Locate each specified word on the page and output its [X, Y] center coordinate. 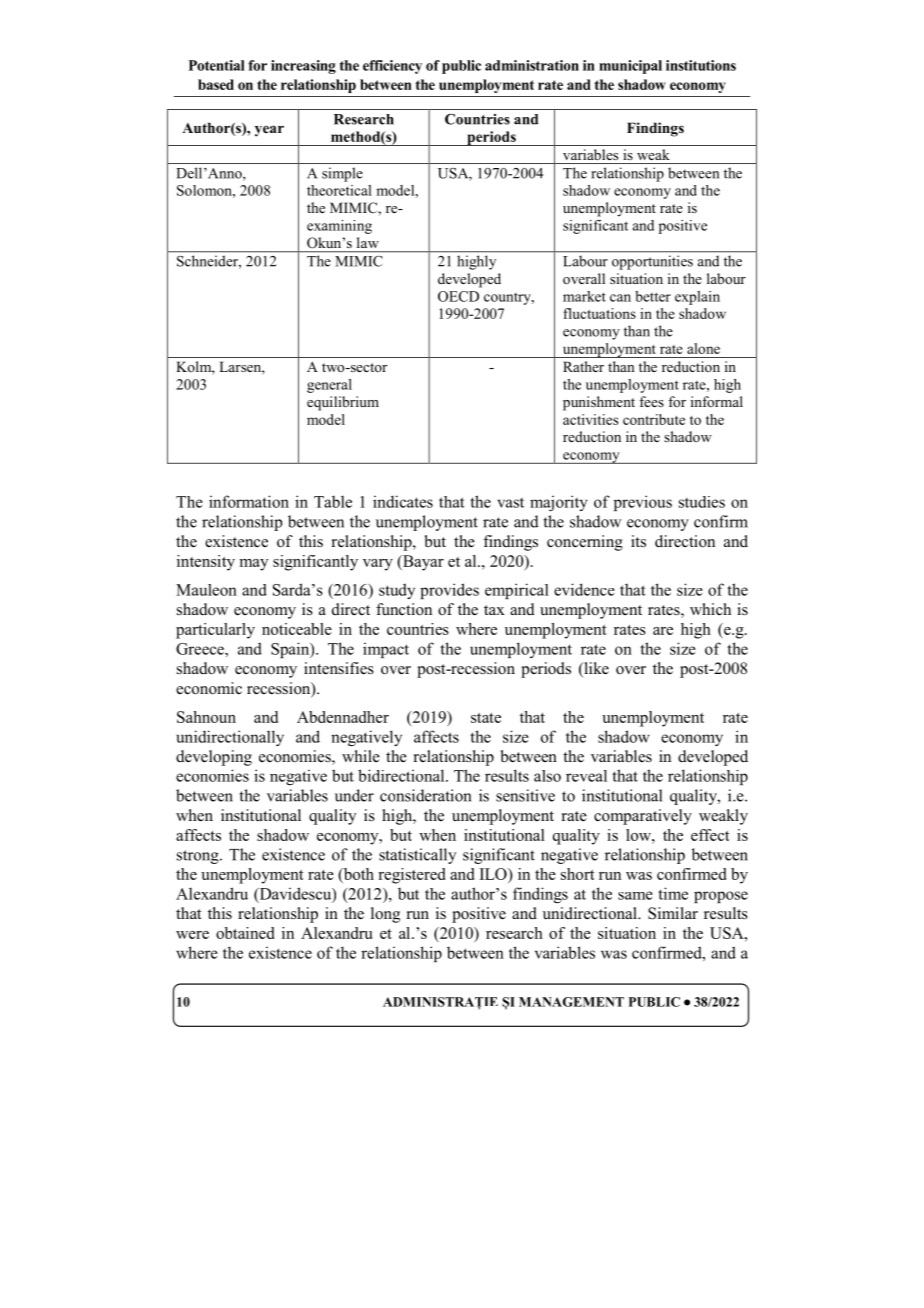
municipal [630, 67]
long [385, 915]
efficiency [392, 67]
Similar [673, 913]
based [216, 84]
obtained [245, 933]
